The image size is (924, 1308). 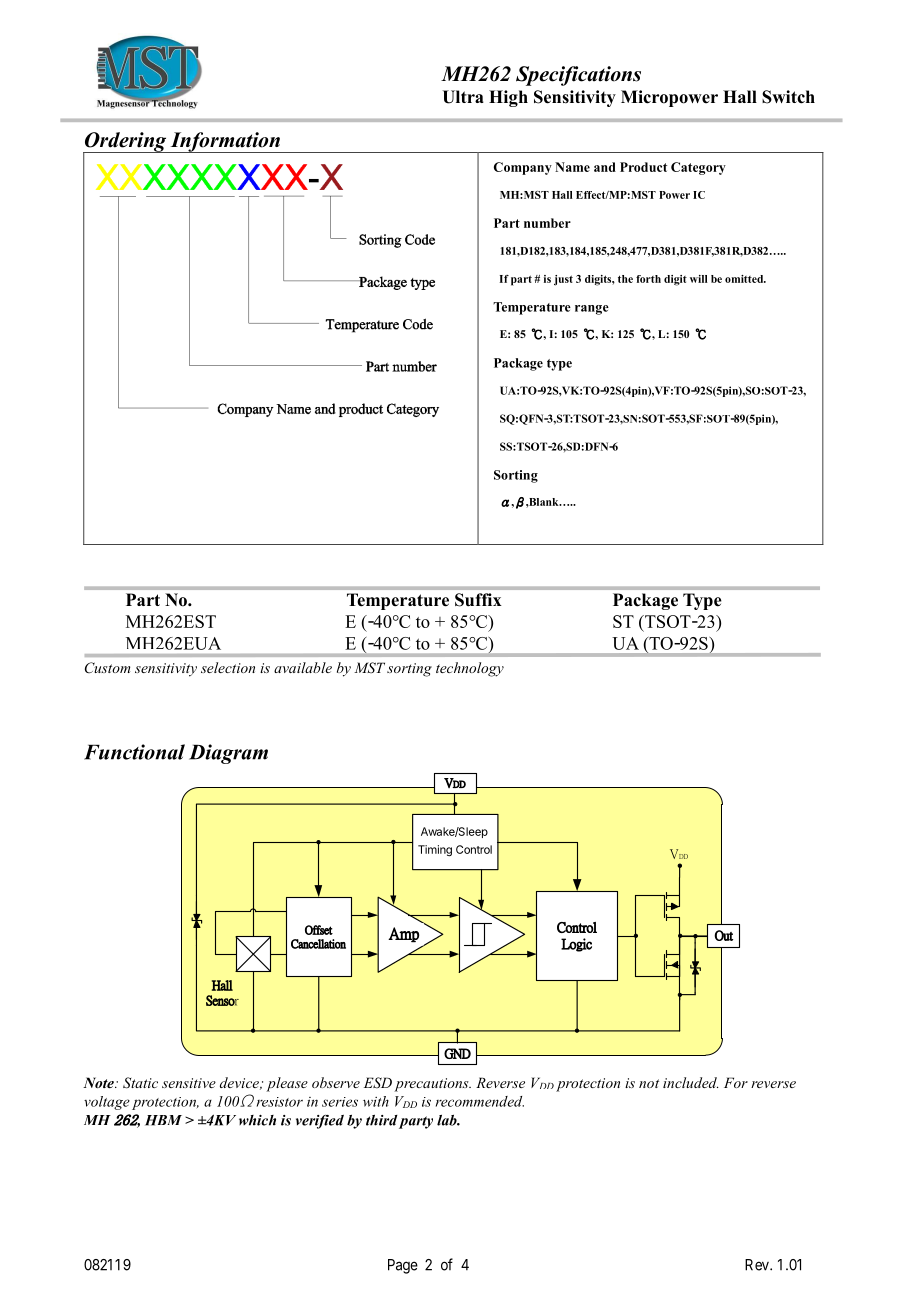 What do you see at coordinates (698, 168) in the screenshot?
I see `Category` at bounding box center [698, 168].
